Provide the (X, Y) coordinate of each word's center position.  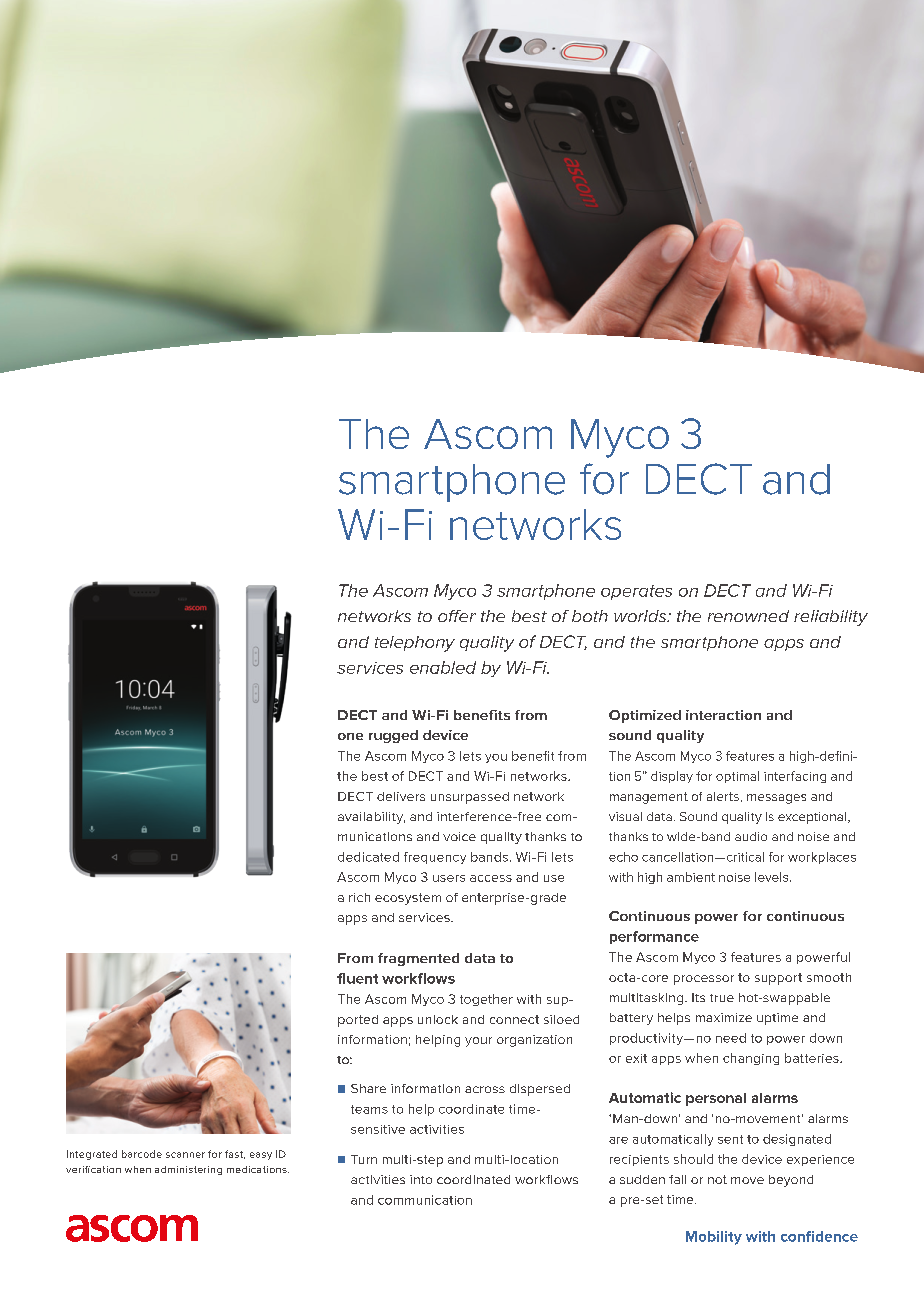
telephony (415, 644)
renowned (748, 616)
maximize (724, 1017)
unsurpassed (470, 798)
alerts (724, 797)
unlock (438, 1019)
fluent (357, 978)
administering (188, 1170)
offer (457, 616)
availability (371, 818)
